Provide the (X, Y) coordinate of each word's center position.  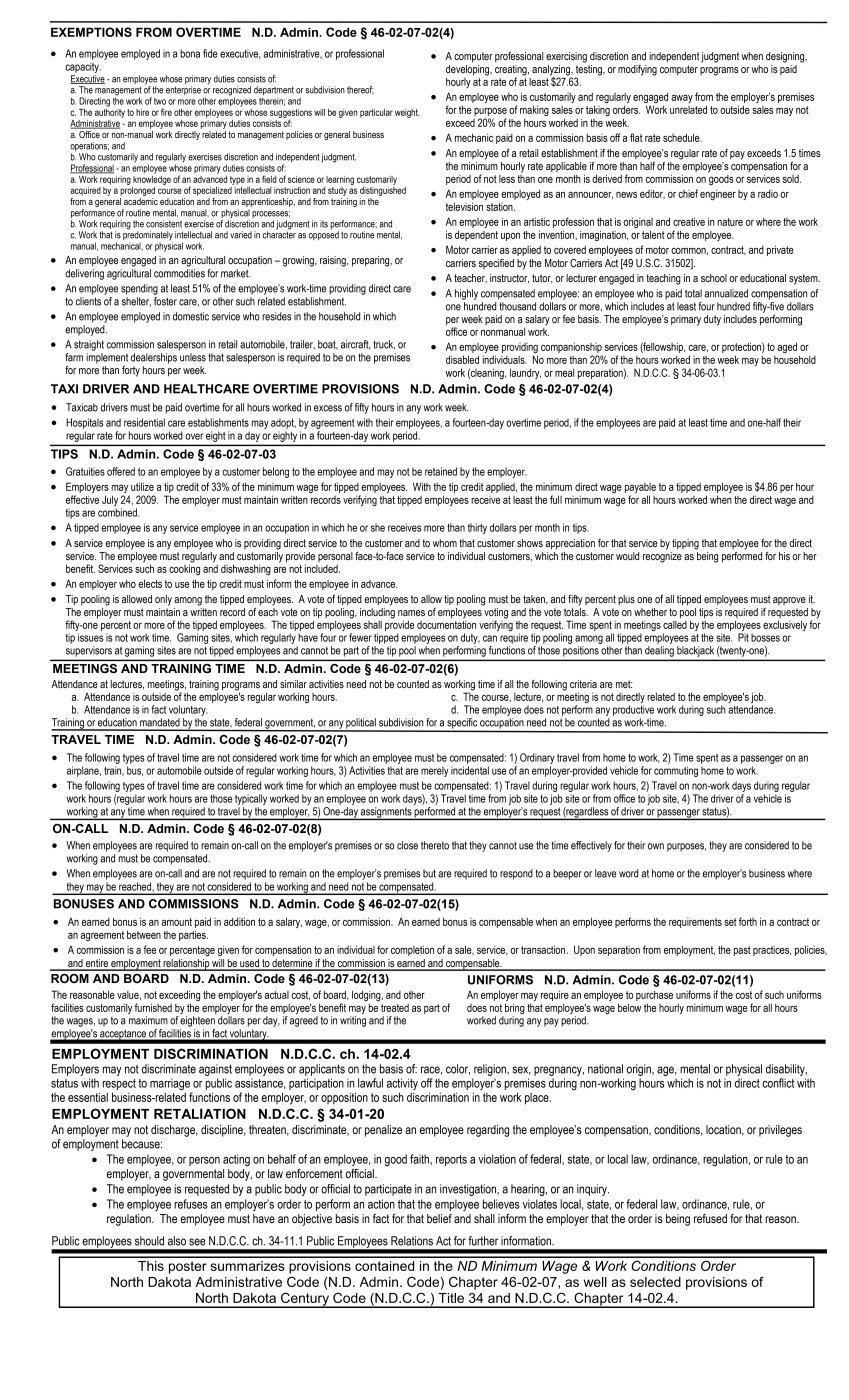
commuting (676, 771)
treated (395, 1008)
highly (466, 294)
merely (434, 771)
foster (165, 301)
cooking (184, 568)
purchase (654, 995)
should (149, 1241)
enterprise (183, 90)
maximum (148, 1020)
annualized (726, 293)
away (682, 99)
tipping (685, 544)
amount (177, 922)
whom (445, 543)
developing (469, 71)
